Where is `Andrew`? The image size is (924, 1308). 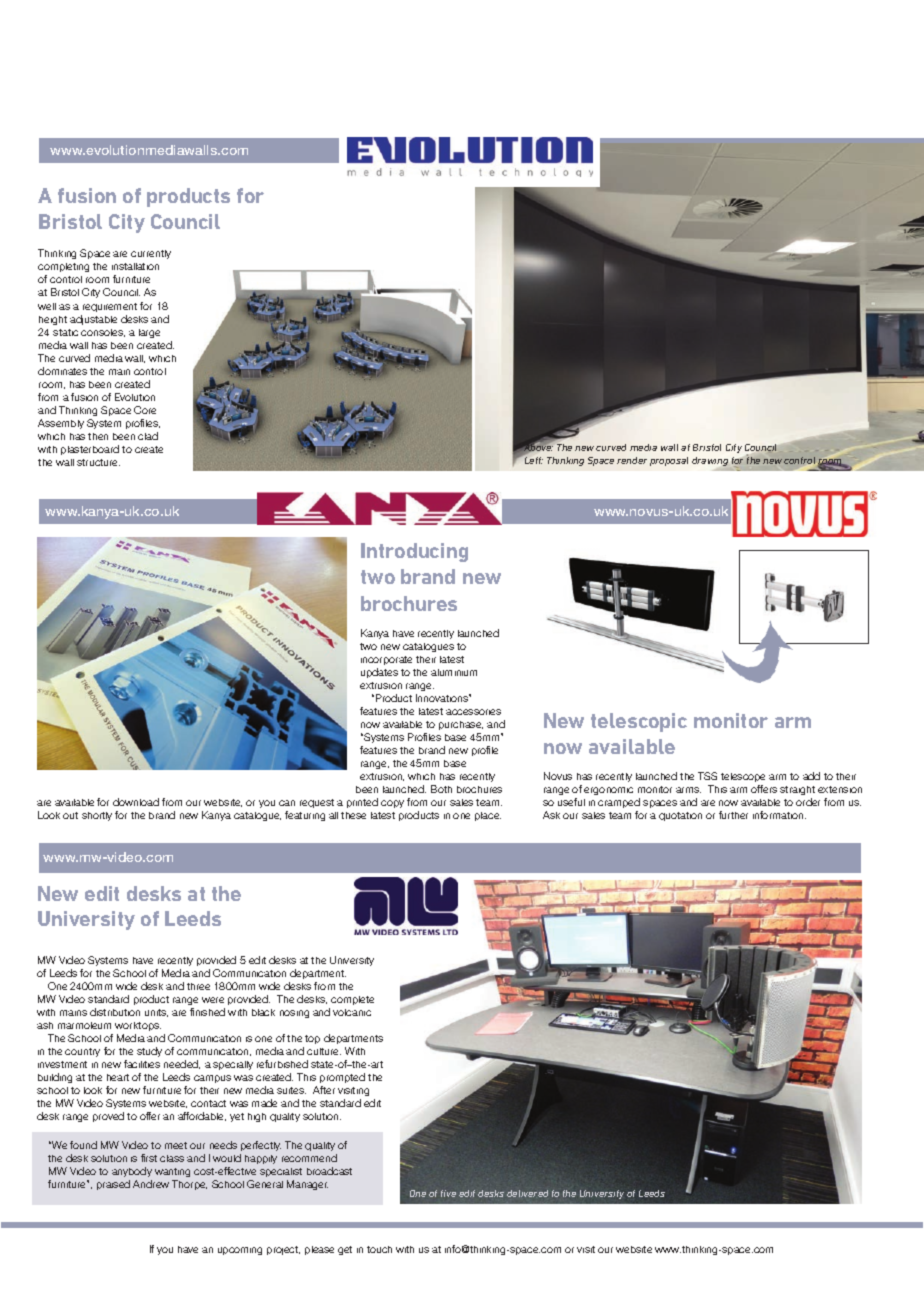 Andrew is located at coordinates (151, 1184).
